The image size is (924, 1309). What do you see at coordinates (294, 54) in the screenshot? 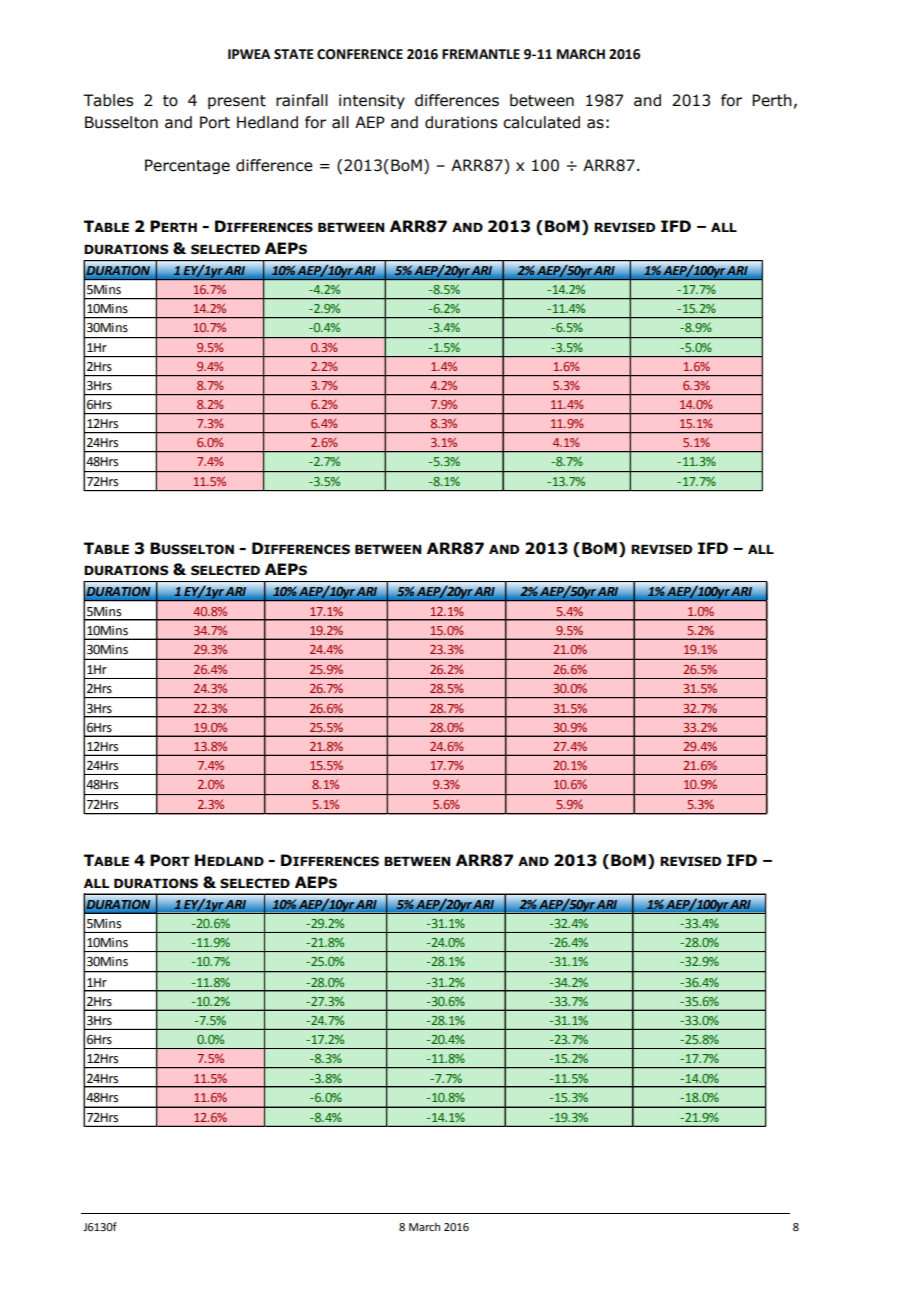
I see `STATE` at bounding box center [294, 54].
